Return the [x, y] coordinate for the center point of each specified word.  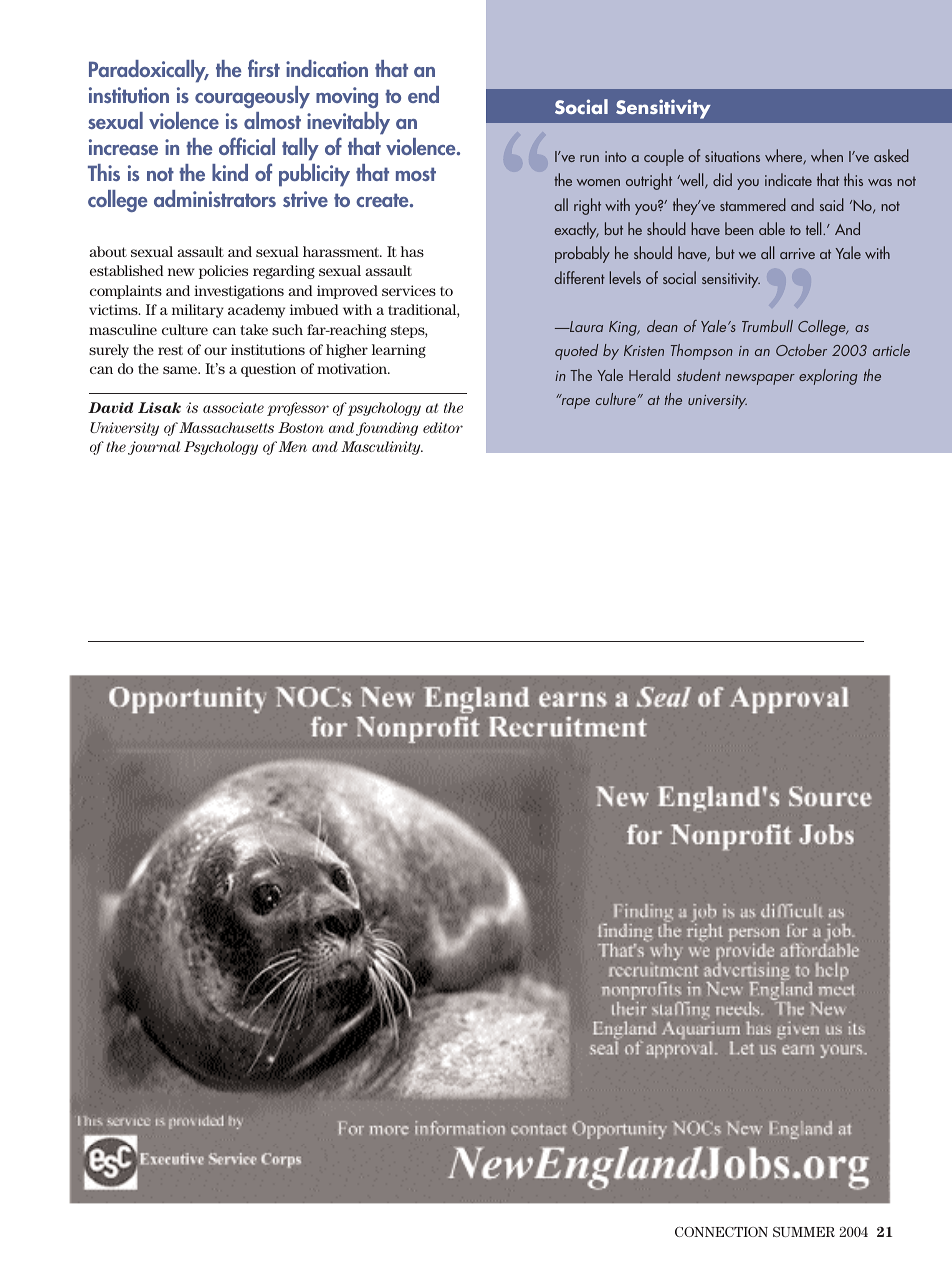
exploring [828, 377]
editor [443, 427]
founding [387, 429]
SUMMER [804, 1232]
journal [154, 448]
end [423, 94]
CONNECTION [721, 1232]
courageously [252, 97]
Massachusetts [226, 427]
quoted [576, 352]
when [827, 155]
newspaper [760, 379]
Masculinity [382, 448]
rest [170, 350]
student [699, 375]
